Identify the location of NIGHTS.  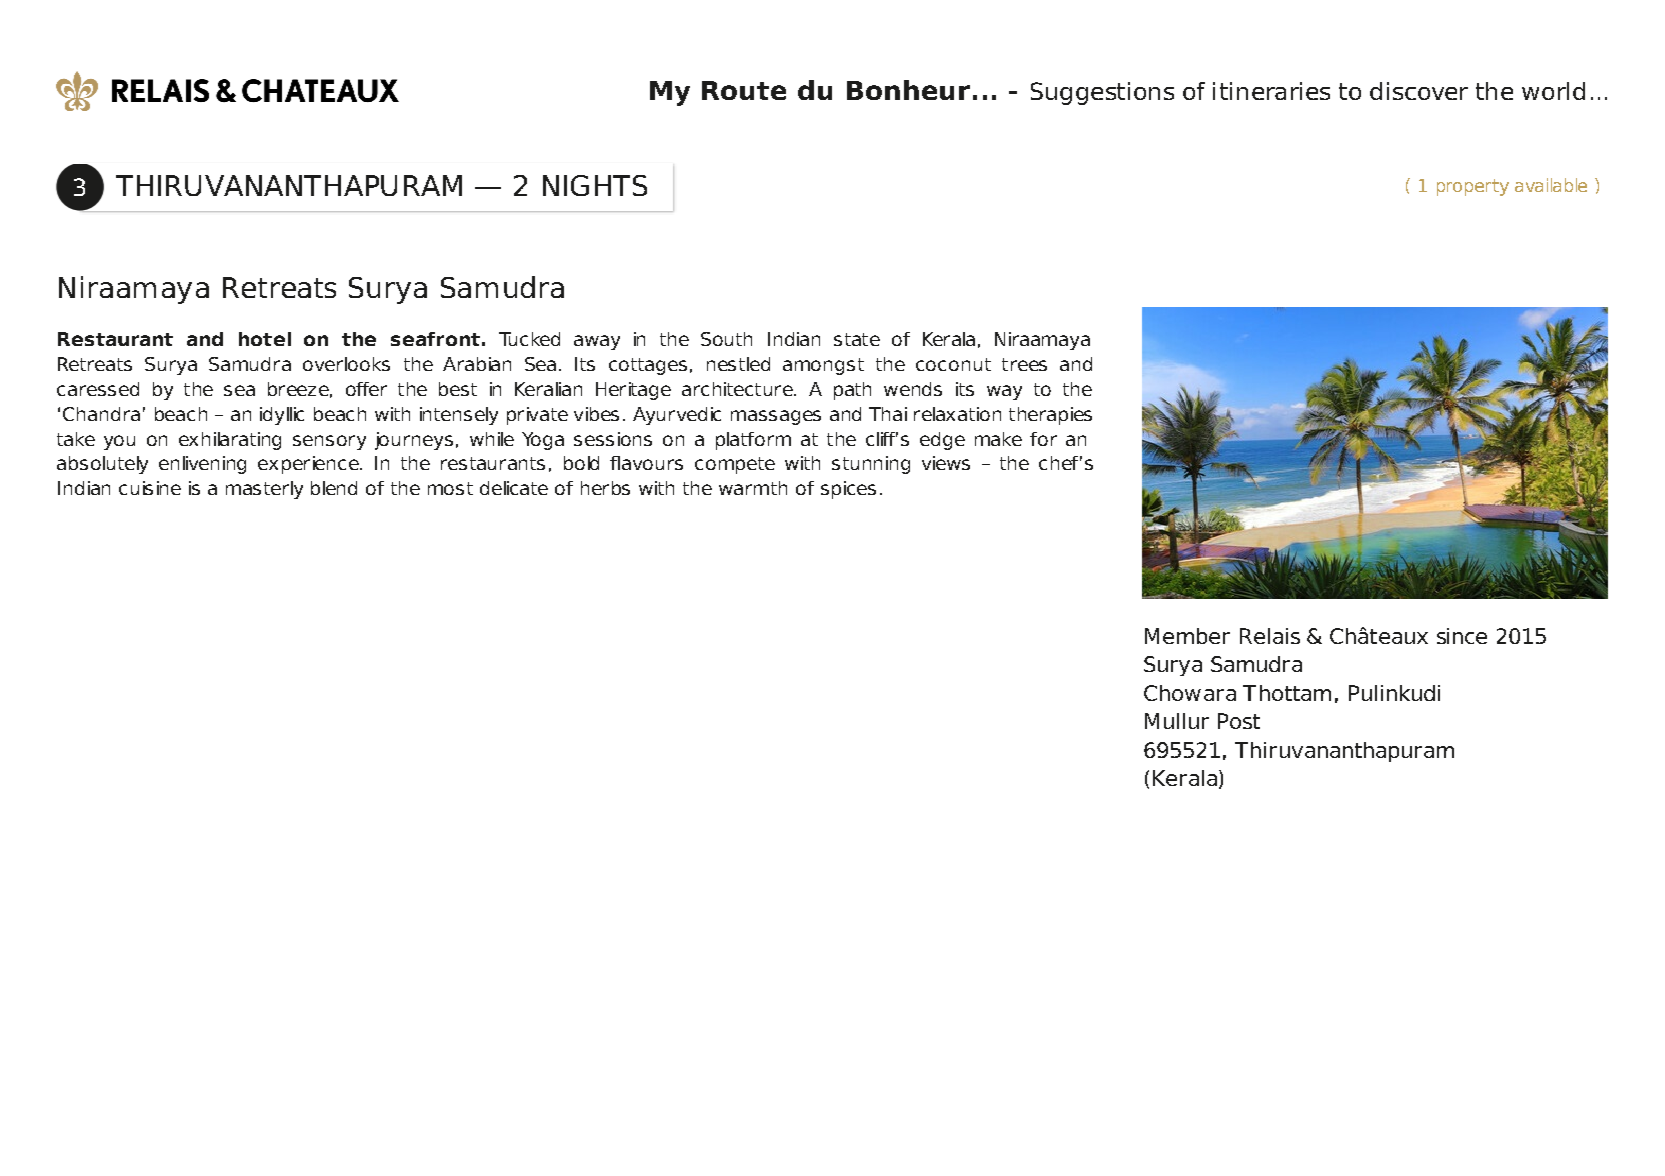
(595, 185).
